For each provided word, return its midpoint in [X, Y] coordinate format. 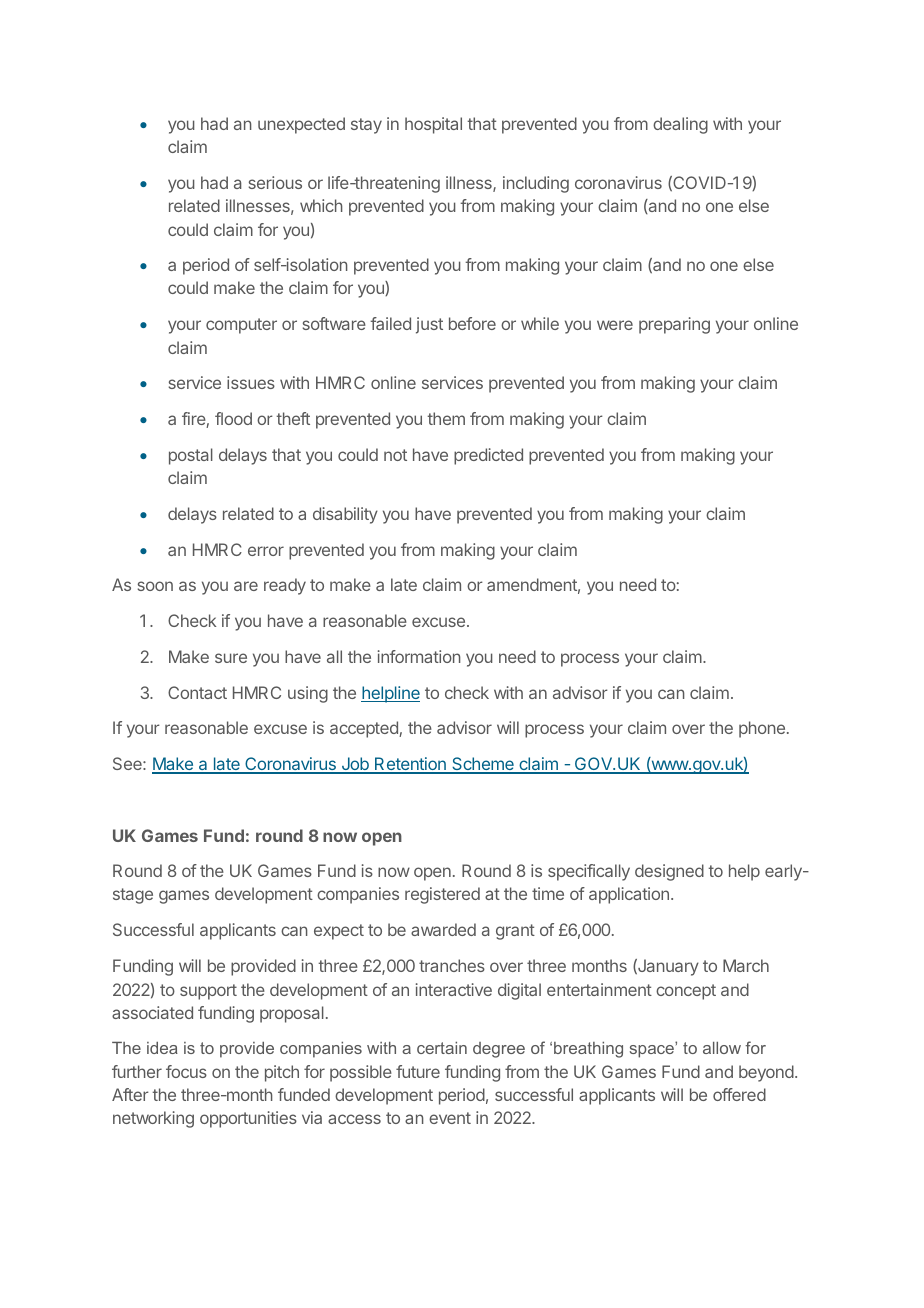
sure [231, 658]
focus [186, 1071]
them [446, 418]
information [419, 656]
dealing [680, 125]
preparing [674, 325]
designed [669, 872]
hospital [433, 125]
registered [442, 895]
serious [275, 182]
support [208, 992]
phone [762, 729]
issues [251, 382]
